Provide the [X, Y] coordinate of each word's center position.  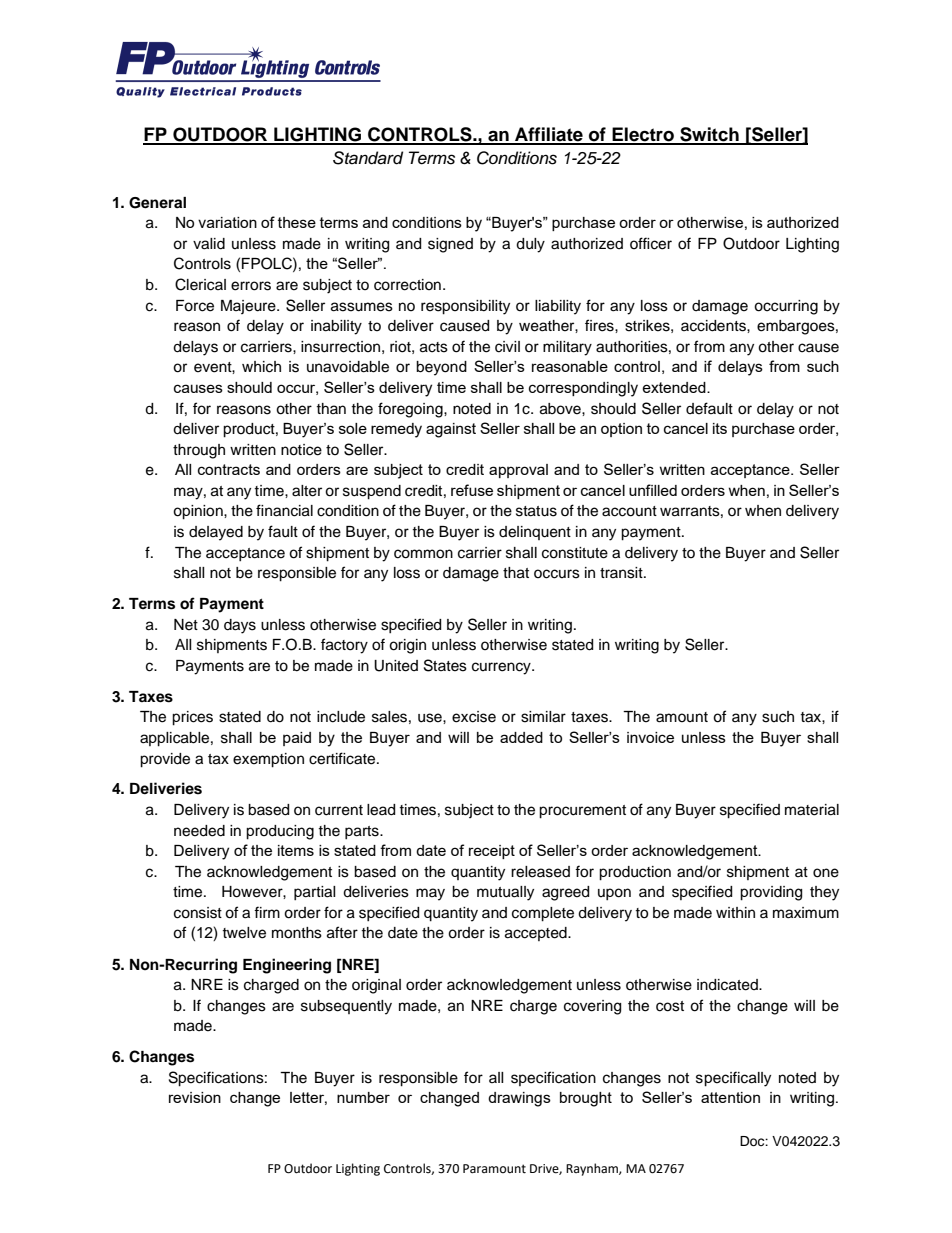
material [812, 810]
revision [195, 1097]
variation [227, 222]
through [199, 451]
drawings [519, 1099]
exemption [268, 760]
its [720, 428]
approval [518, 471]
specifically [733, 1079]
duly [530, 245]
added [521, 737]
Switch [709, 135]
